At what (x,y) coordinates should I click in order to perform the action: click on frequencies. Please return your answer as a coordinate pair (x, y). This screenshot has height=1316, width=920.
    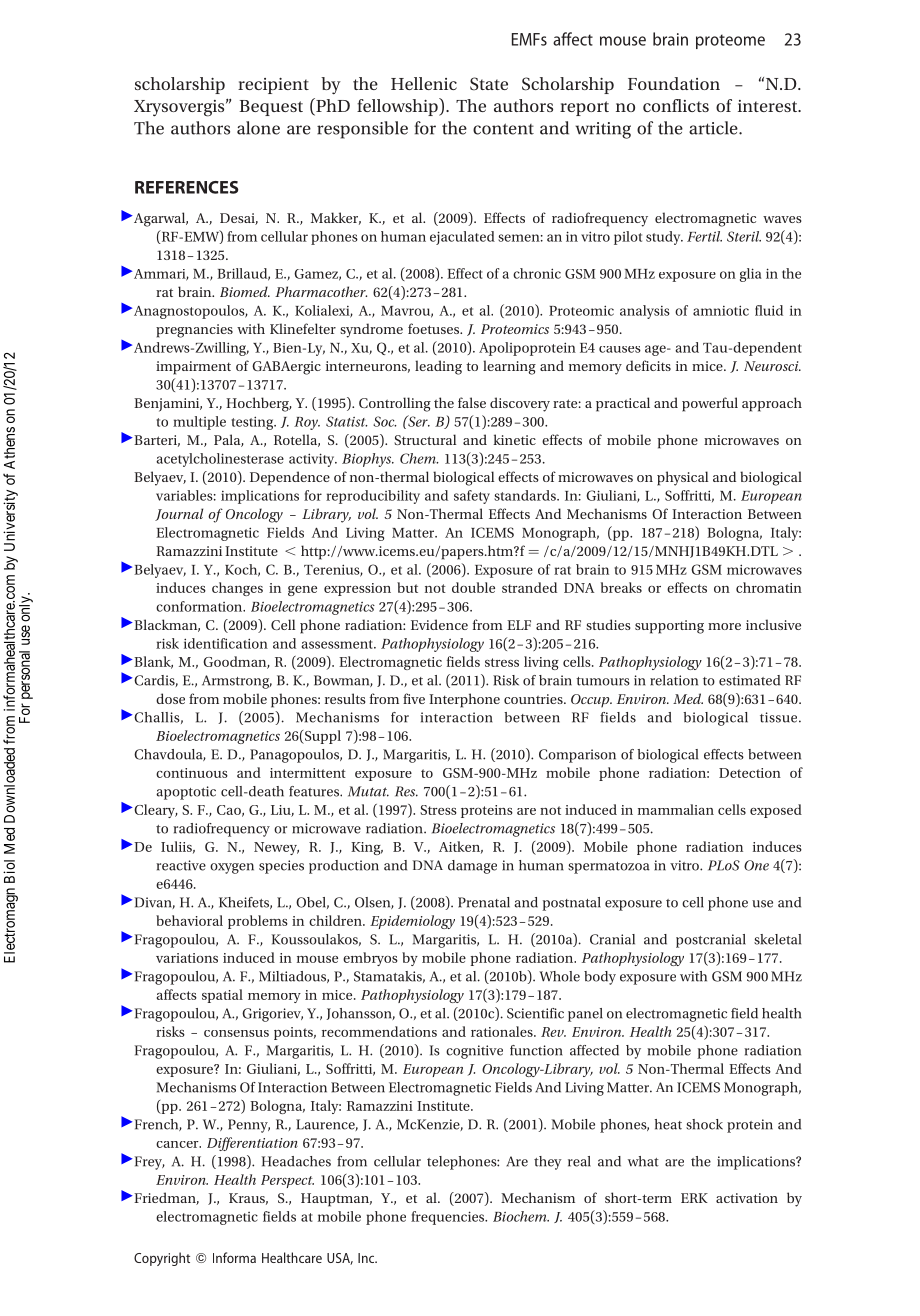
    Looking at the image, I should click on (449, 1218).
